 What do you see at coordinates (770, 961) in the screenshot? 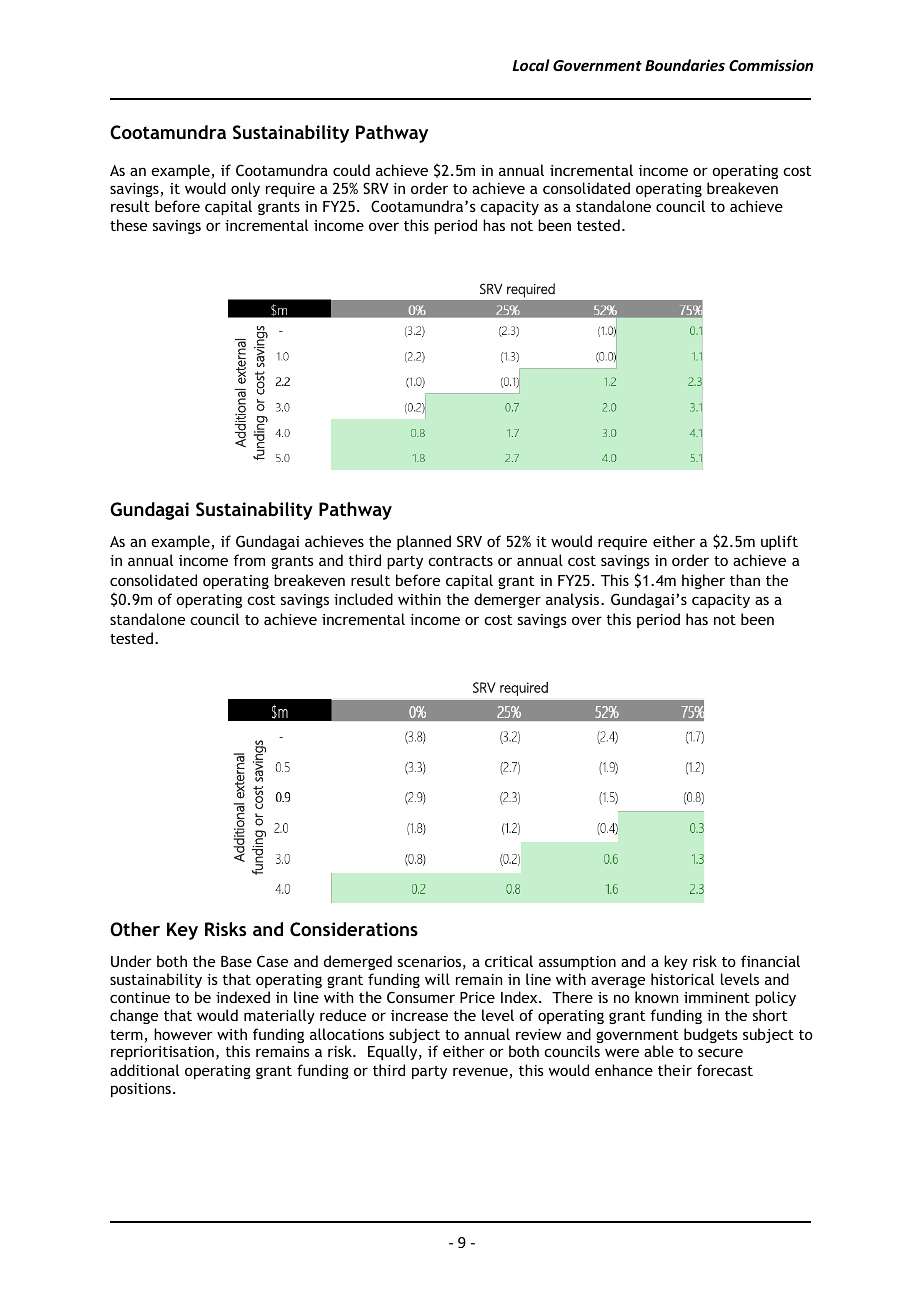
I see `financial` at bounding box center [770, 961].
